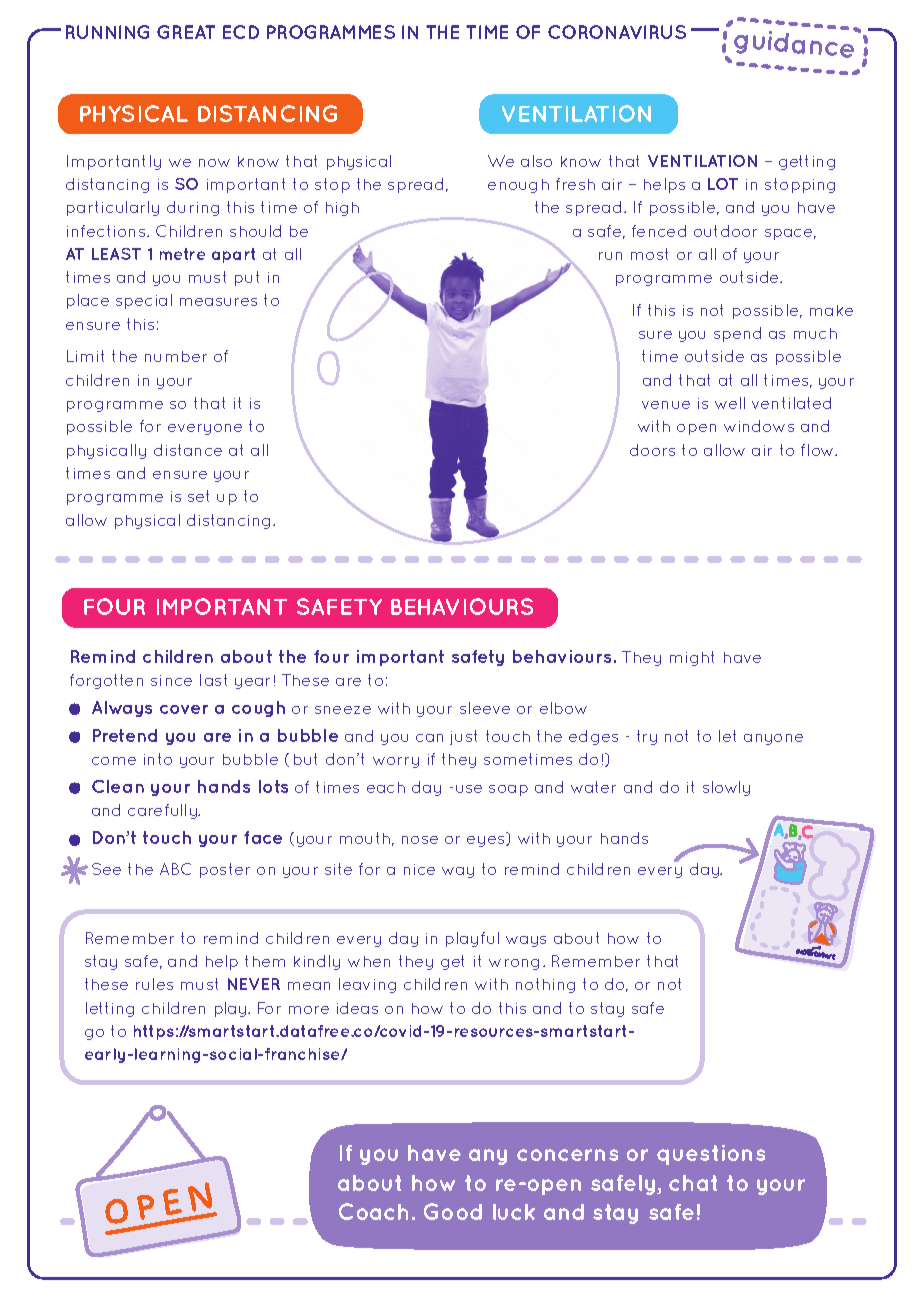  Describe the element at coordinates (617, 32) in the screenshot. I see `CORONAVIRUS` at that location.
